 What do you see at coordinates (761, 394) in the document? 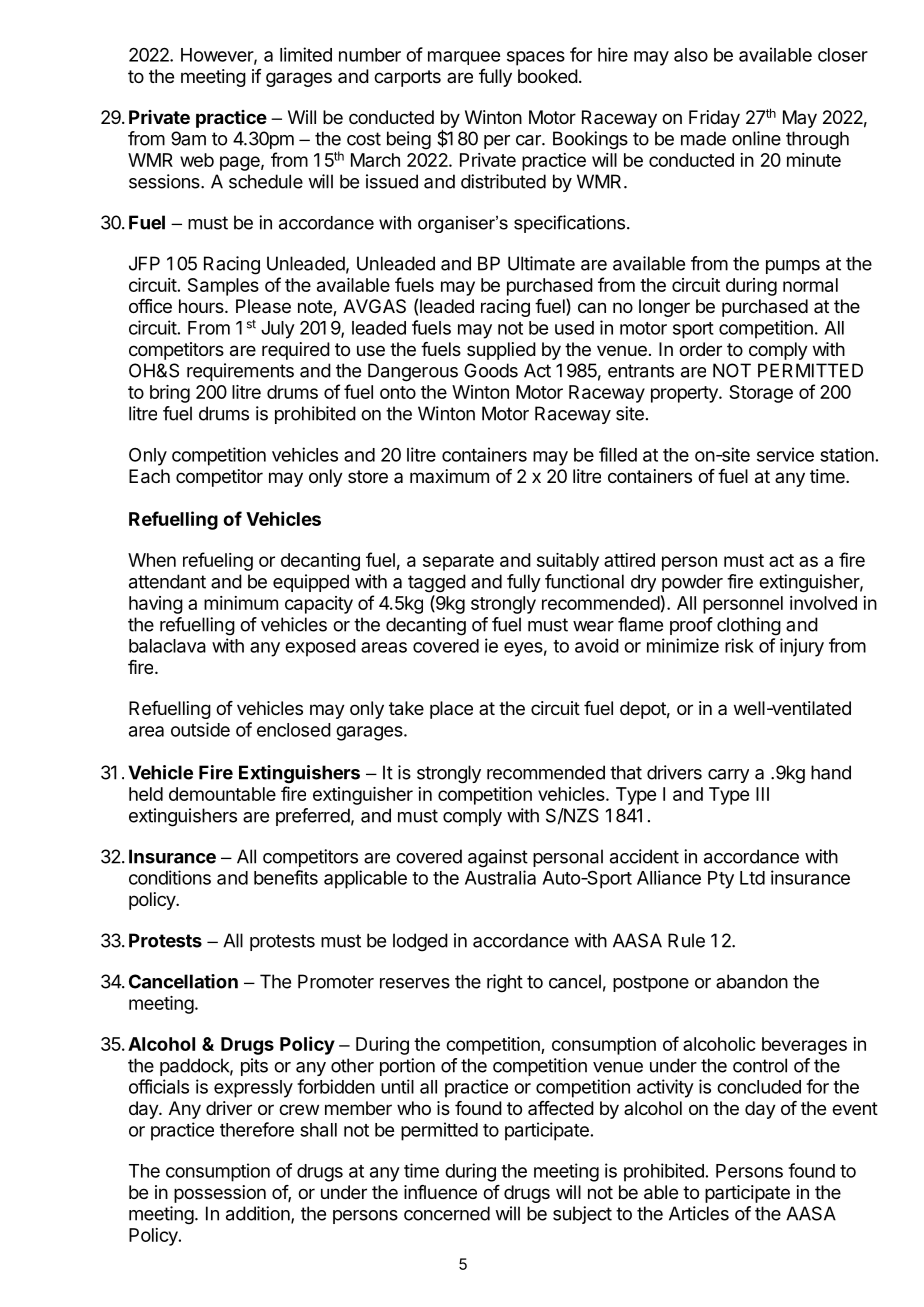
I see `Storage` at bounding box center [761, 394].
